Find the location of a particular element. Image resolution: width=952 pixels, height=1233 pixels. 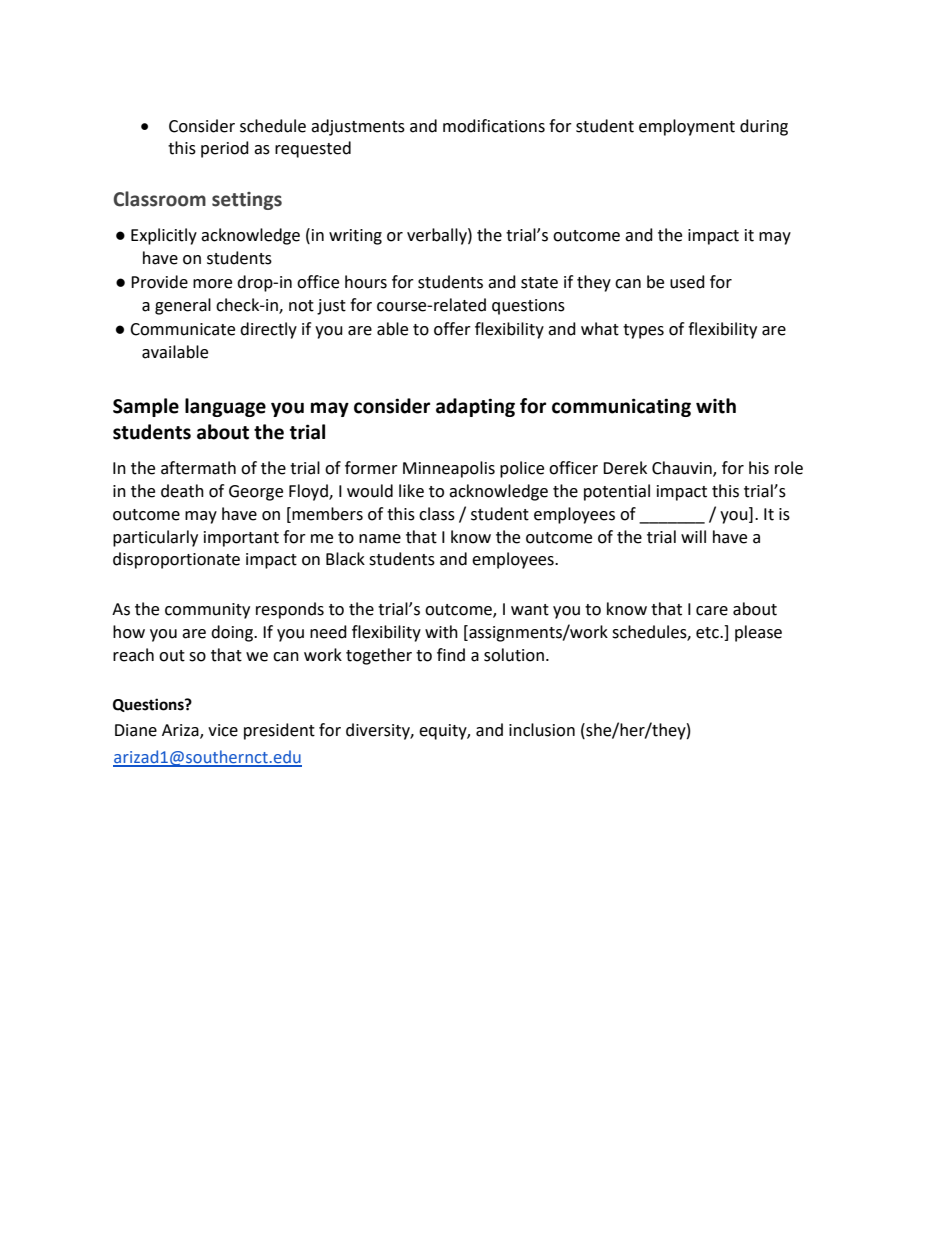

employment is located at coordinates (687, 127).
